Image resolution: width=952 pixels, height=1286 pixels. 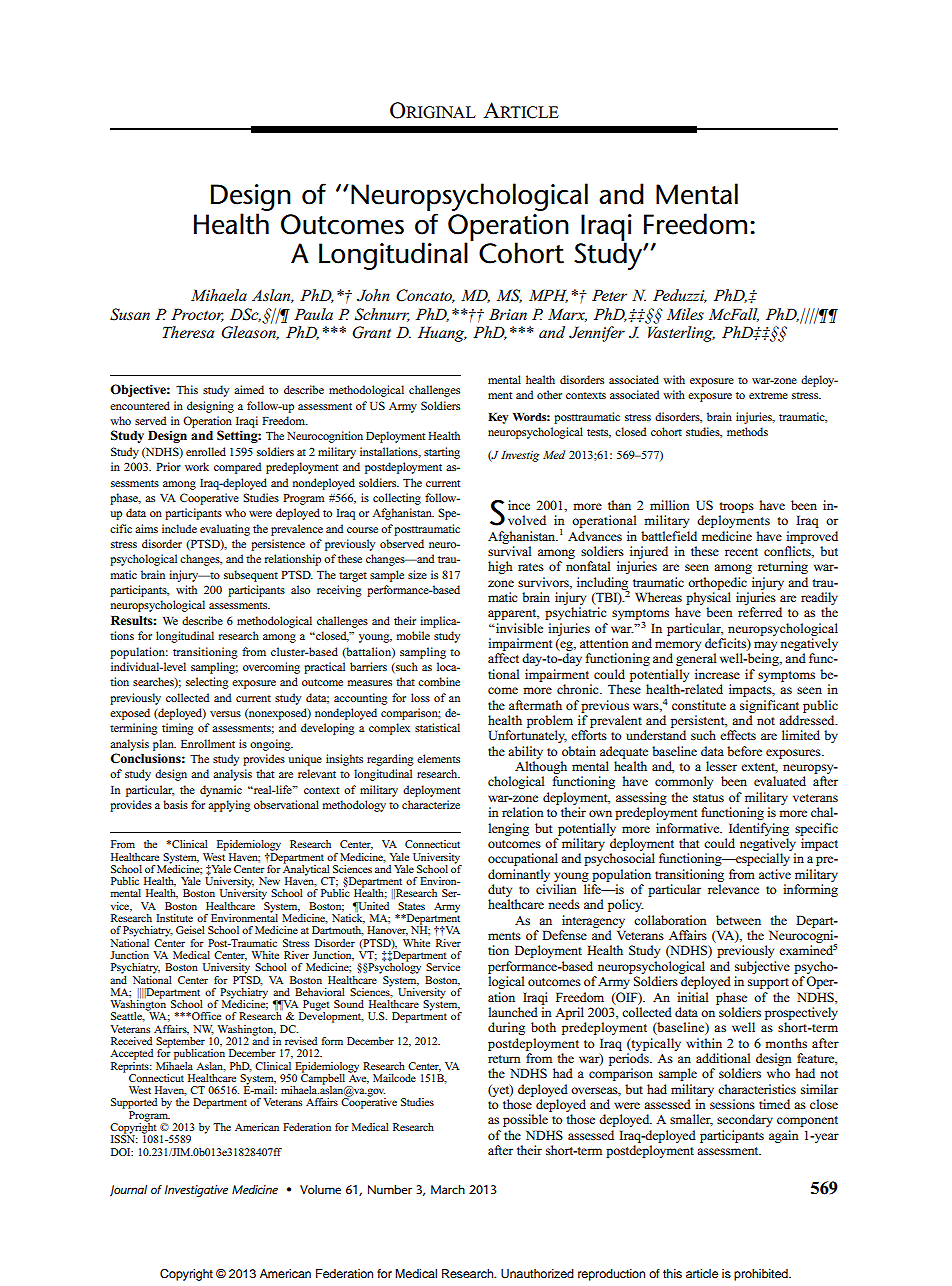 I want to click on lesser, so click(x=721, y=766).
